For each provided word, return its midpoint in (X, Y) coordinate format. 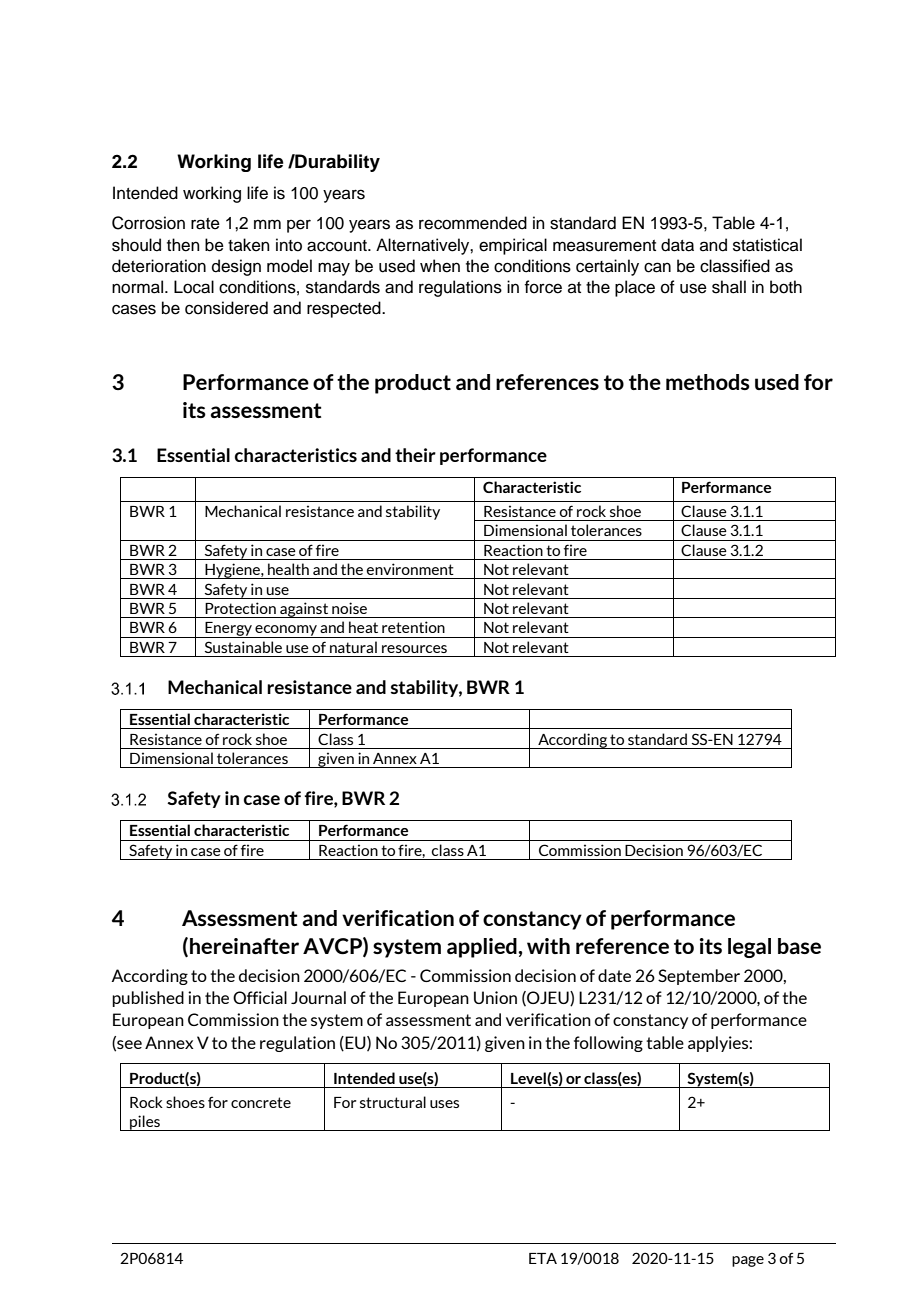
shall (729, 287)
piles (145, 1123)
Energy (228, 630)
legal (749, 948)
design (236, 267)
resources (414, 649)
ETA (543, 1258)
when (440, 266)
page (748, 1261)
